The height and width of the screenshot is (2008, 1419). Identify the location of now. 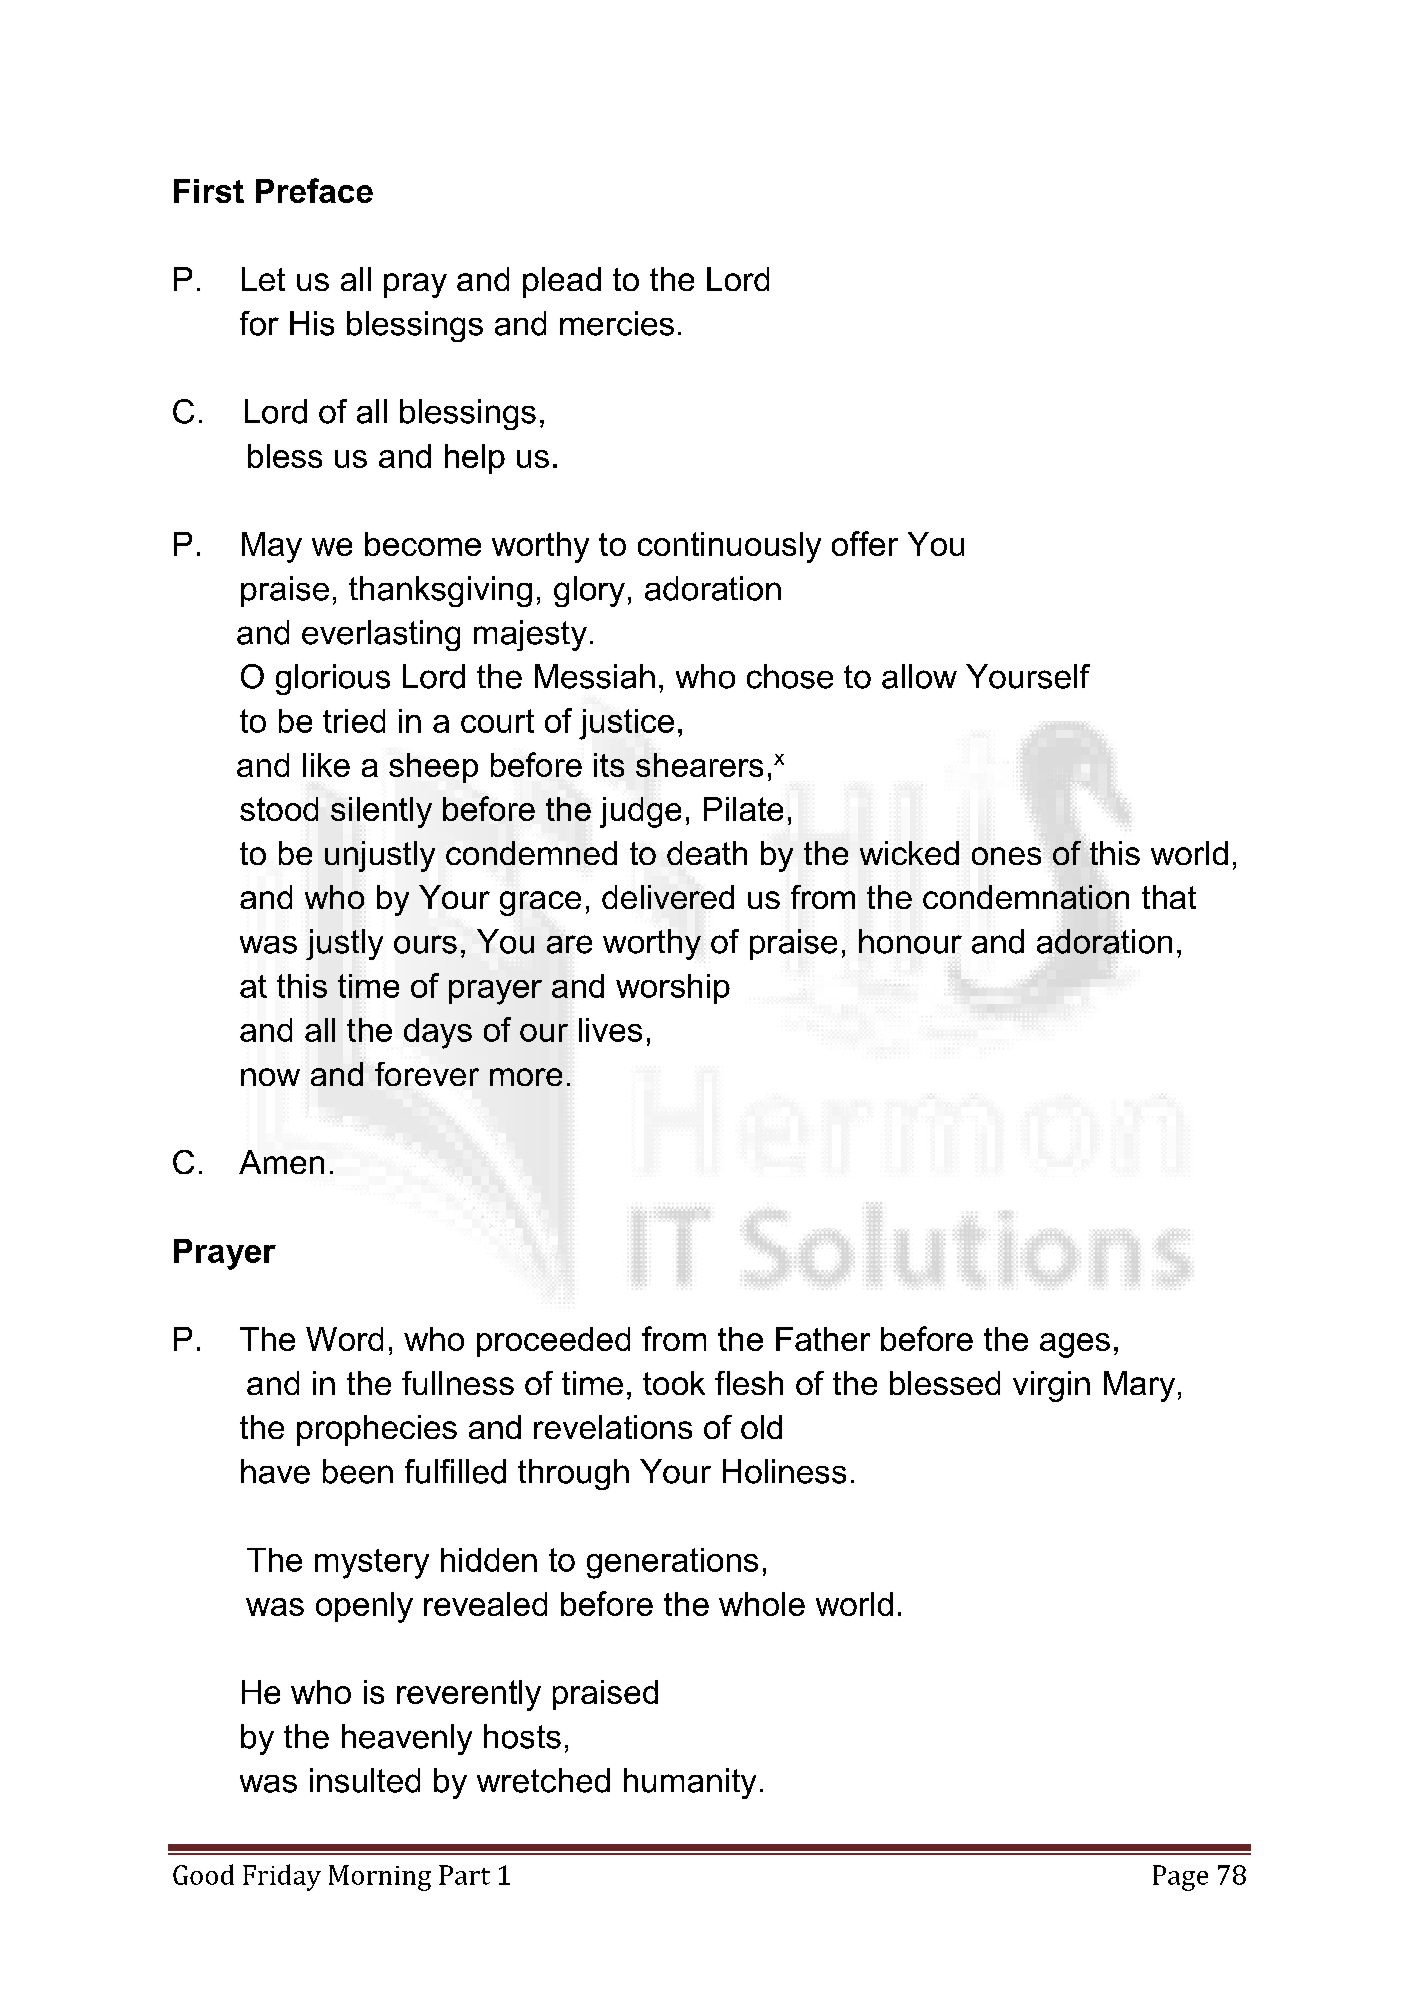
(270, 1077).
